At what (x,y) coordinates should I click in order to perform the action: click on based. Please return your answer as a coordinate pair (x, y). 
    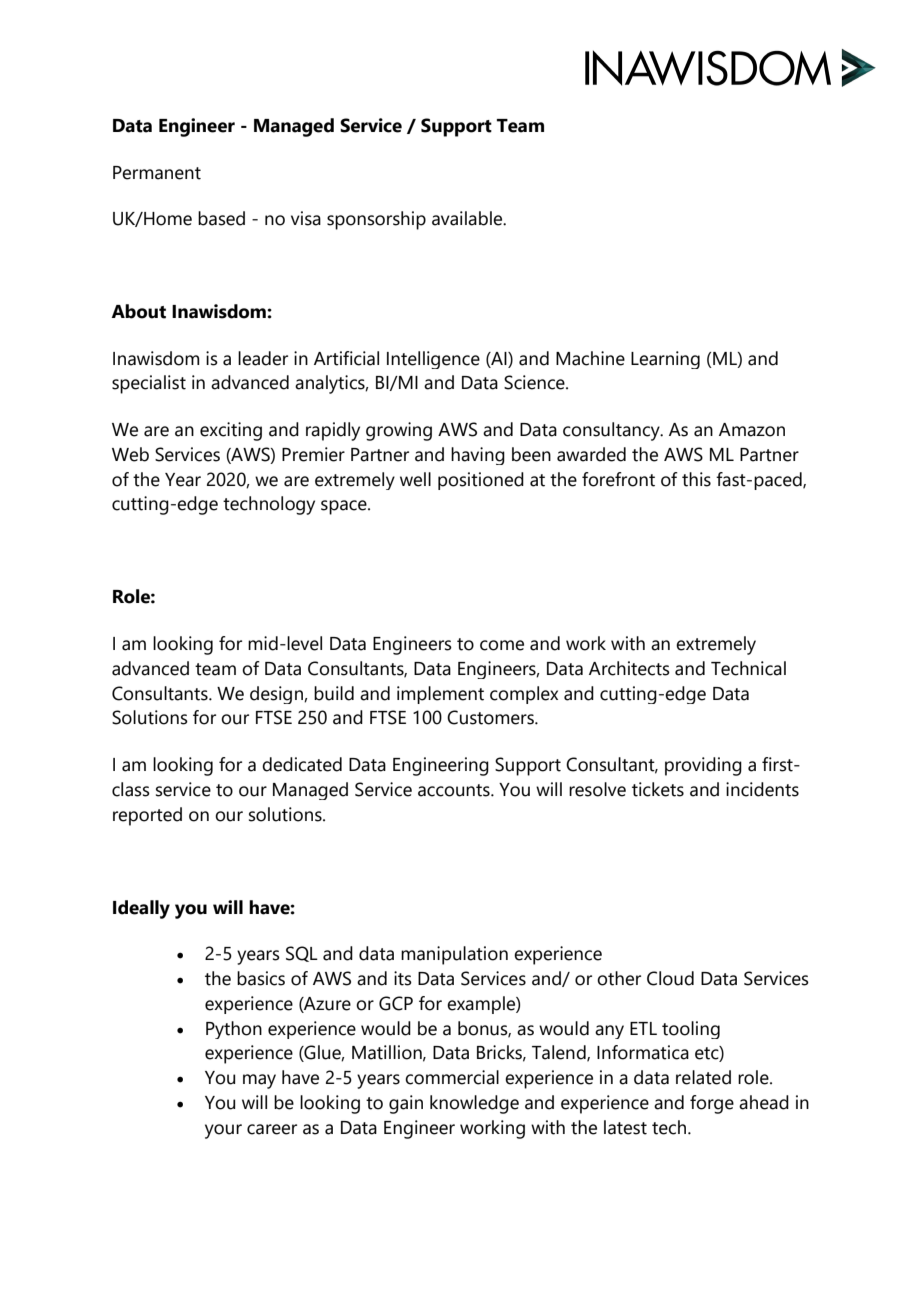
    Looking at the image, I should click on (221, 218).
